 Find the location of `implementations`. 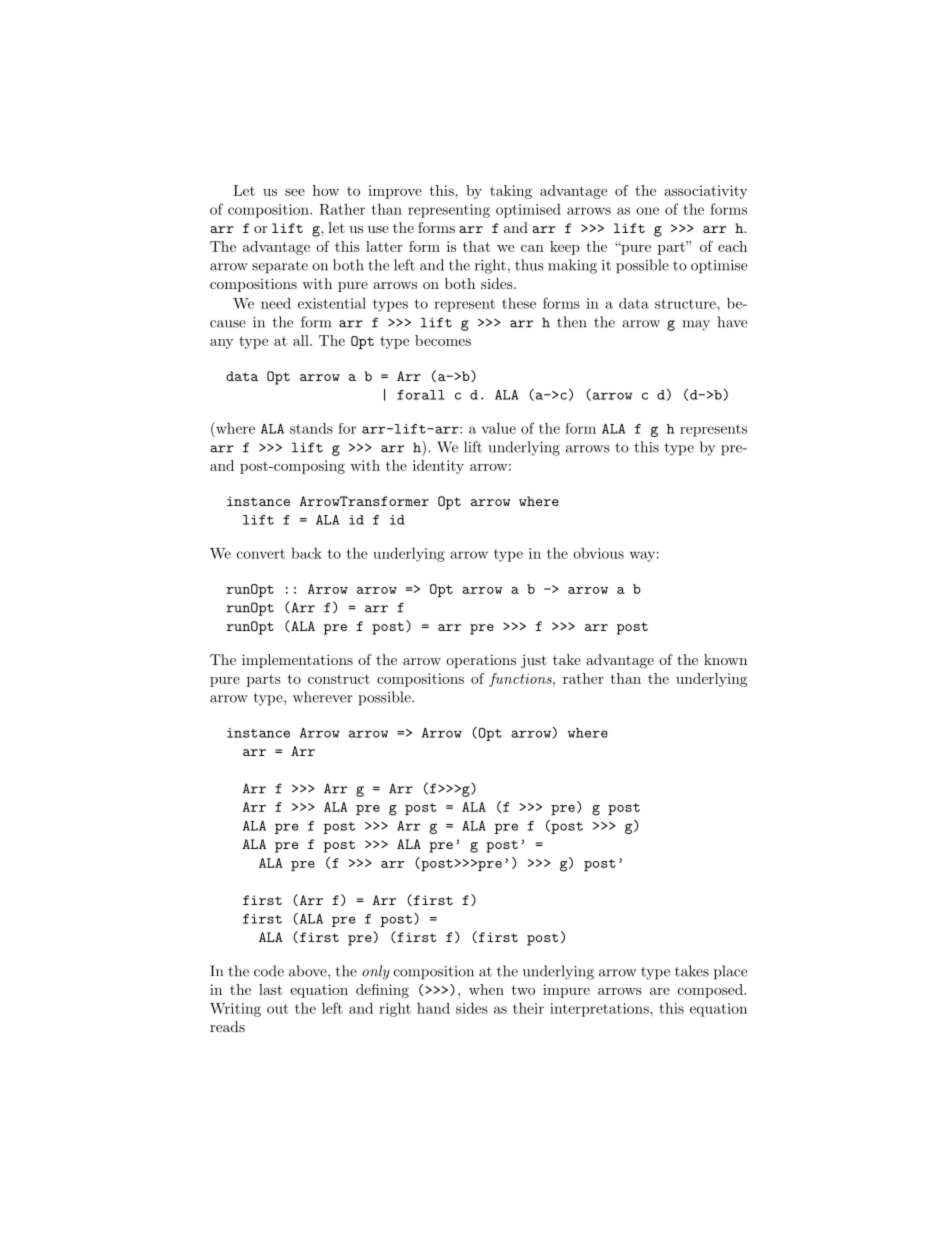

implementations is located at coordinates (297, 661).
